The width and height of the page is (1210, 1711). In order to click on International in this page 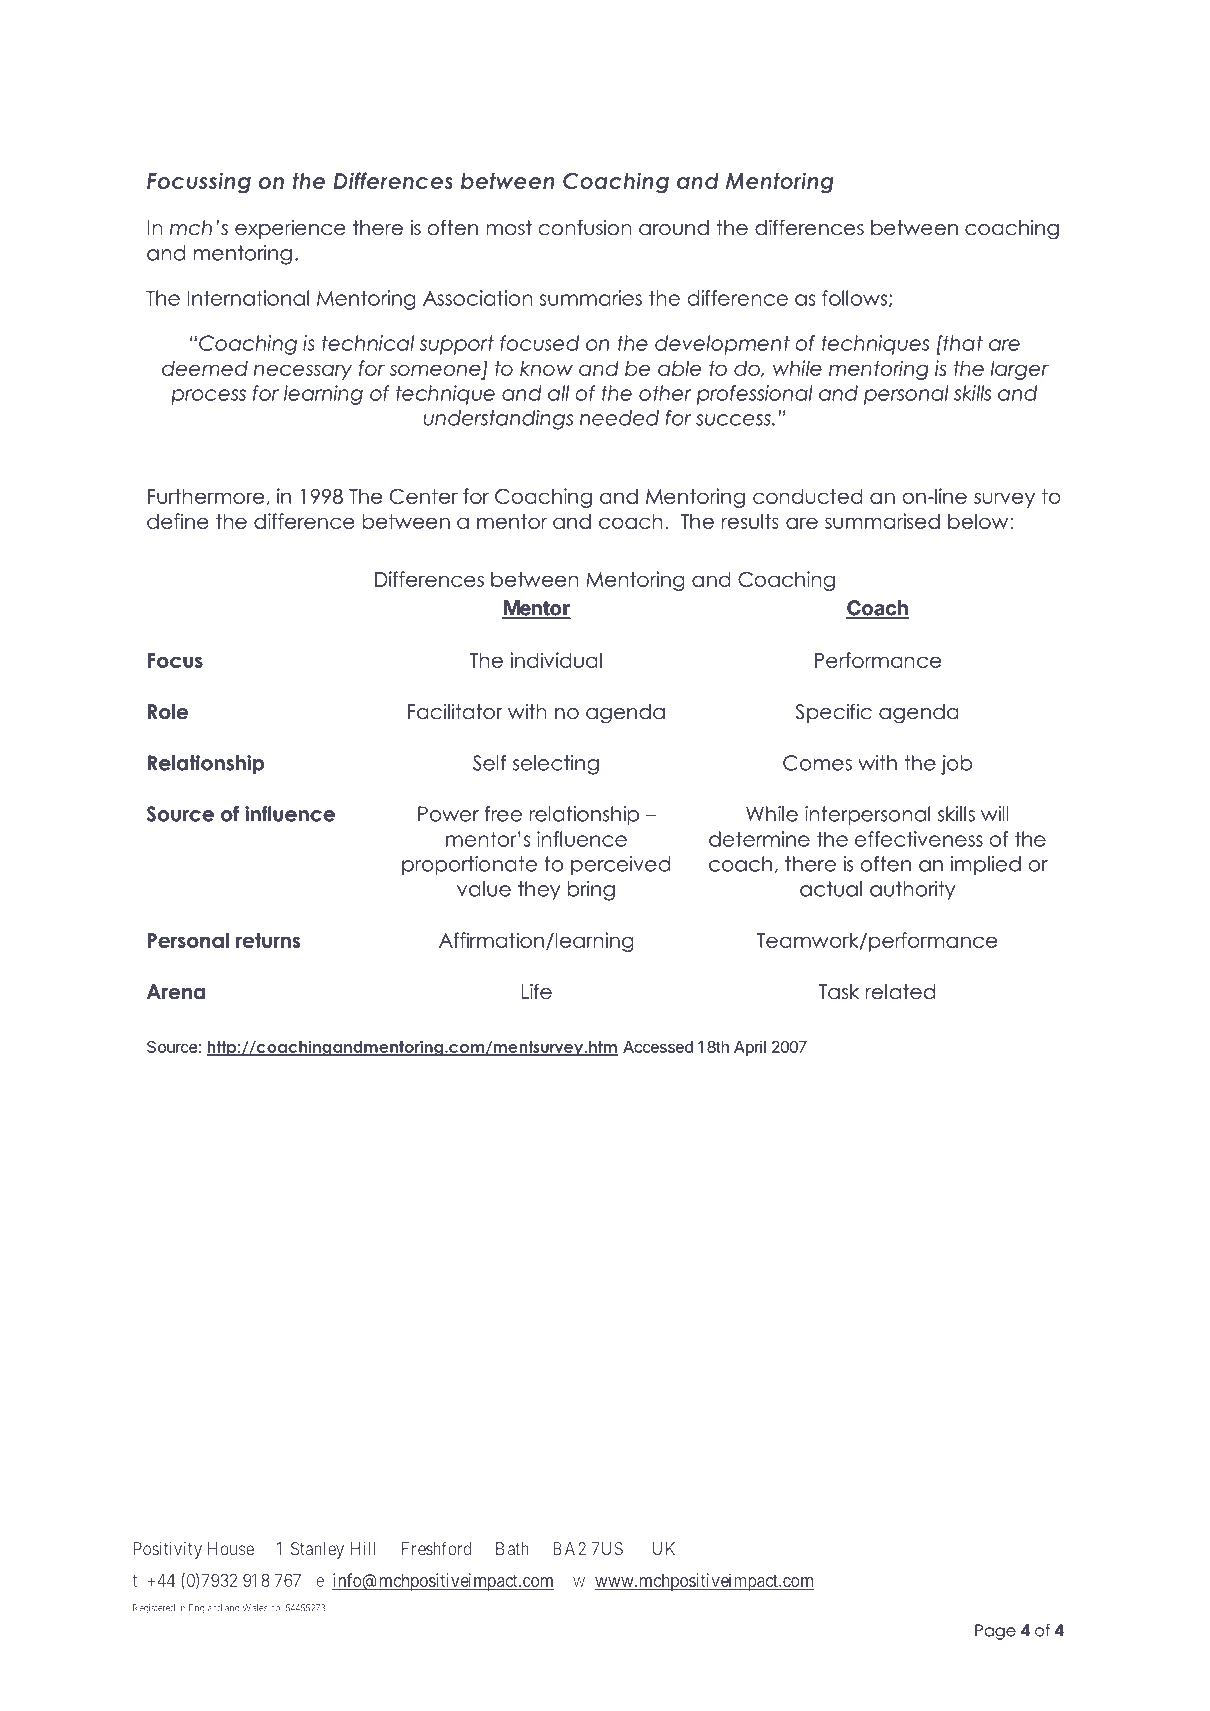, I will do `click(248, 298)`.
